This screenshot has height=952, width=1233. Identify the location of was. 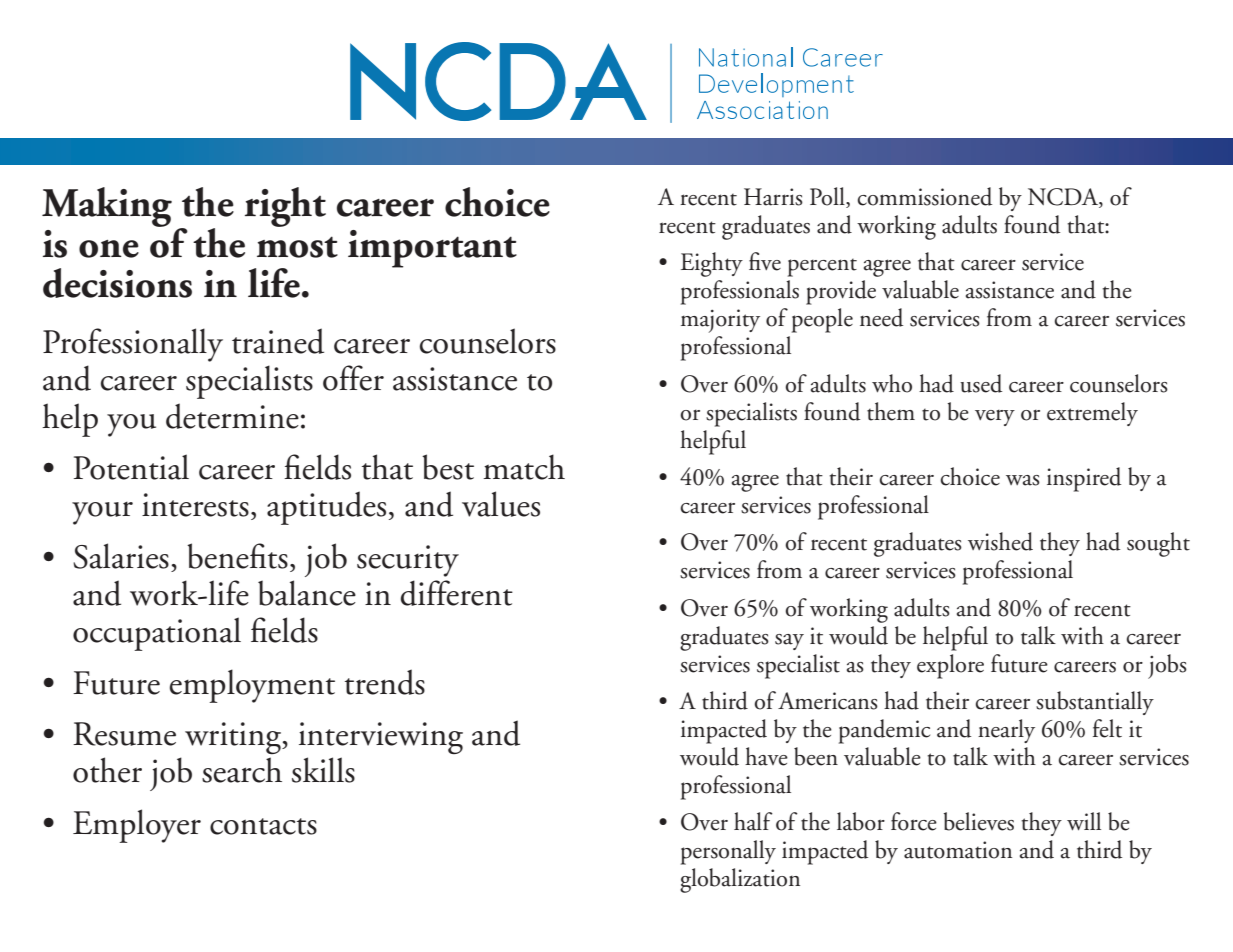
(1023, 480).
